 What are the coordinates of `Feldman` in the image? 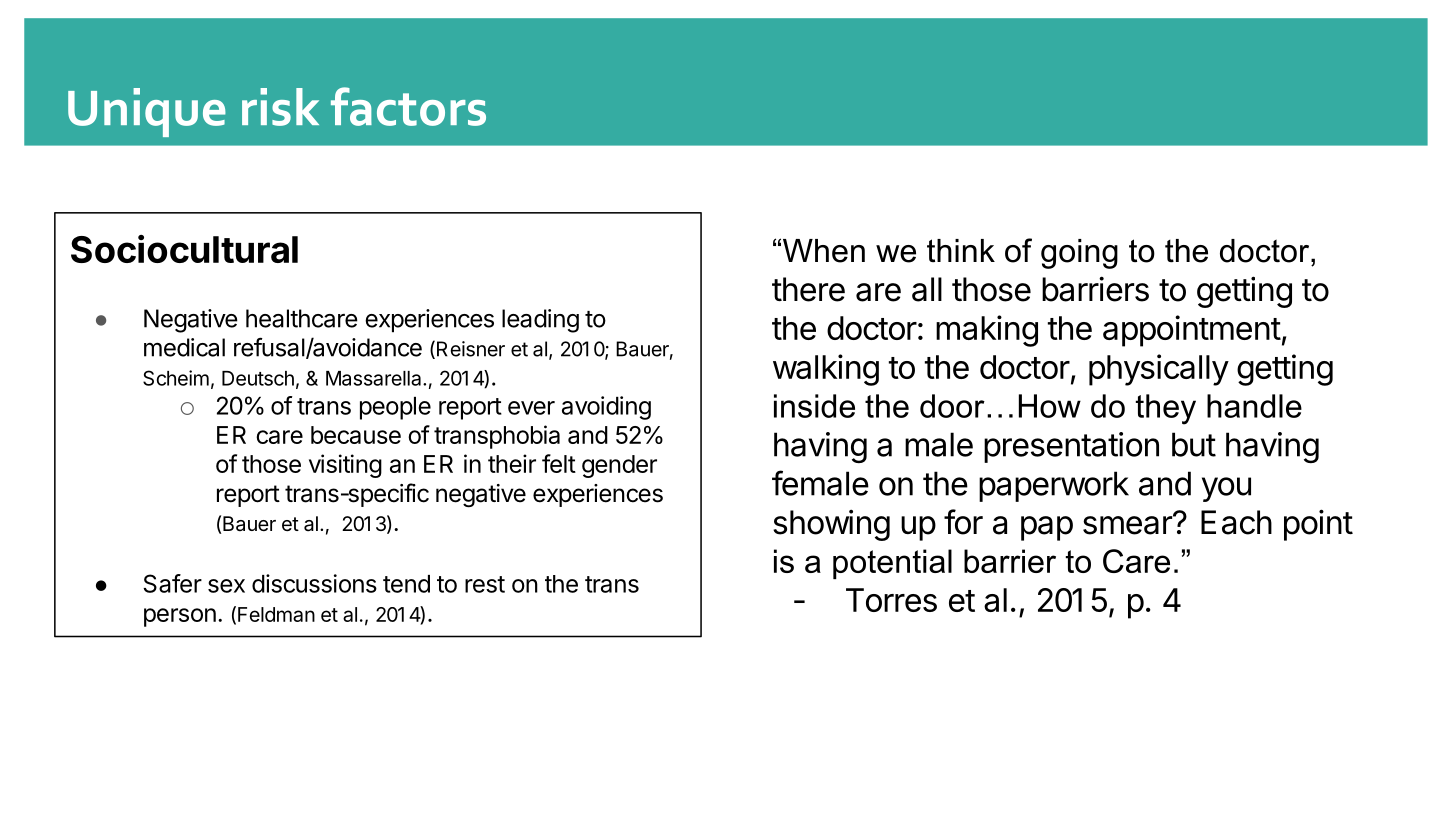 It's located at (276, 614).
